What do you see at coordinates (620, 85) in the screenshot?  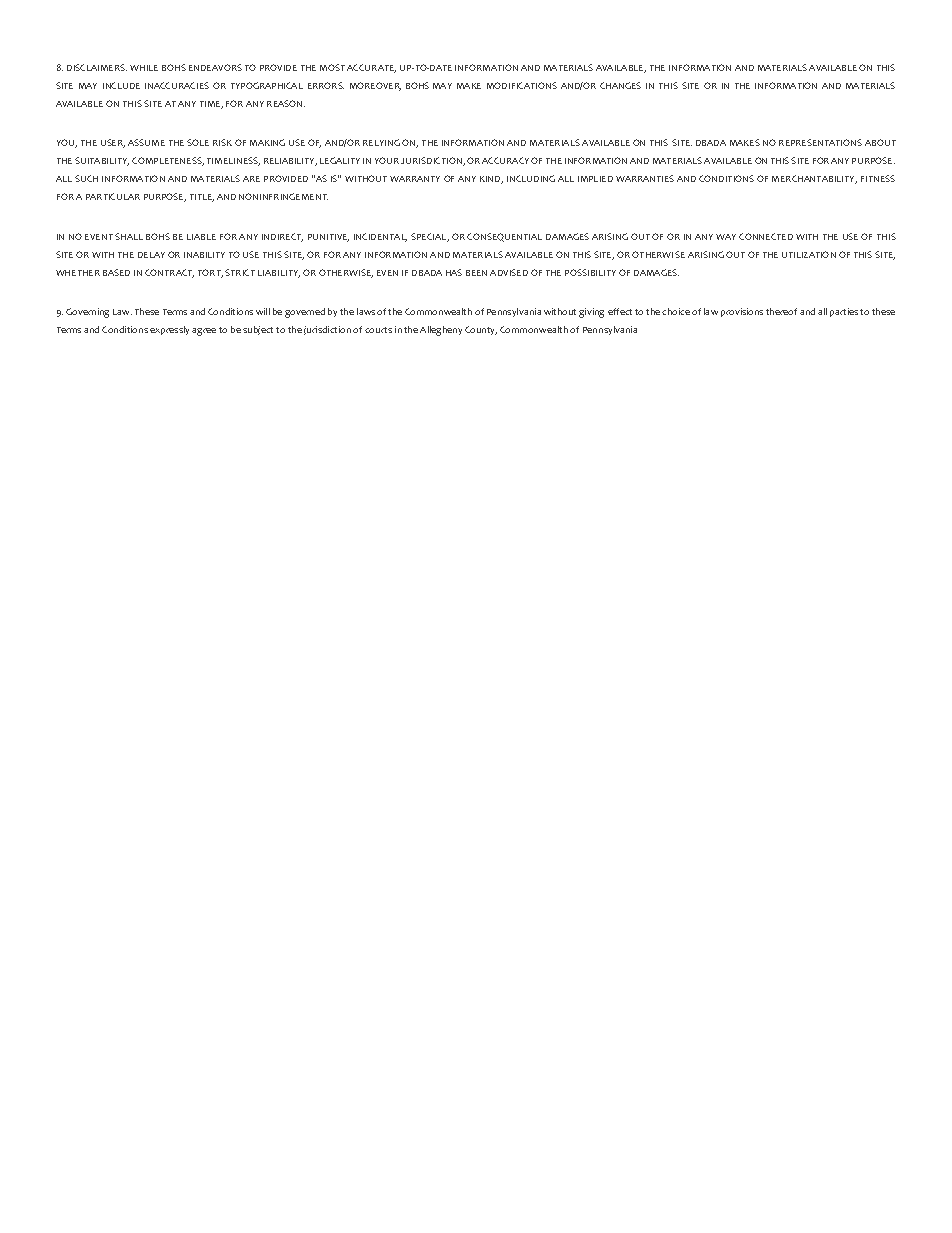 I see `CHANGES` at bounding box center [620, 85].
